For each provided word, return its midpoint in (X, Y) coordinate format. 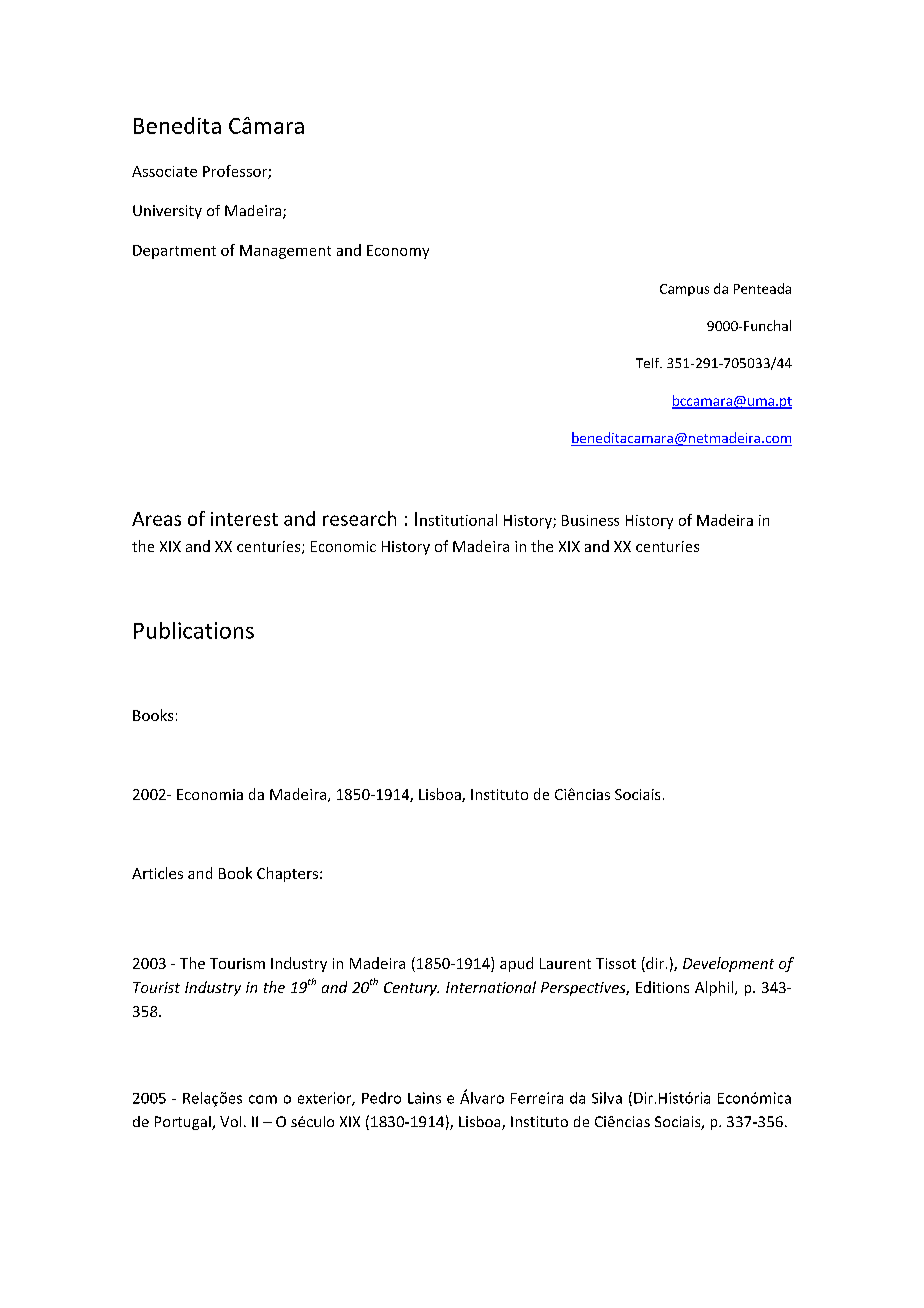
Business (590, 520)
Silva (607, 1098)
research (359, 518)
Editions (662, 987)
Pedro (381, 1098)
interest (244, 519)
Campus (684, 290)
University (167, 212)
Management (285, 252)
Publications (194, 630)
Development (728, 964)
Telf (649, 363)
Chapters (287, 874)
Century (411, 989)
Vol (230, 1121)
